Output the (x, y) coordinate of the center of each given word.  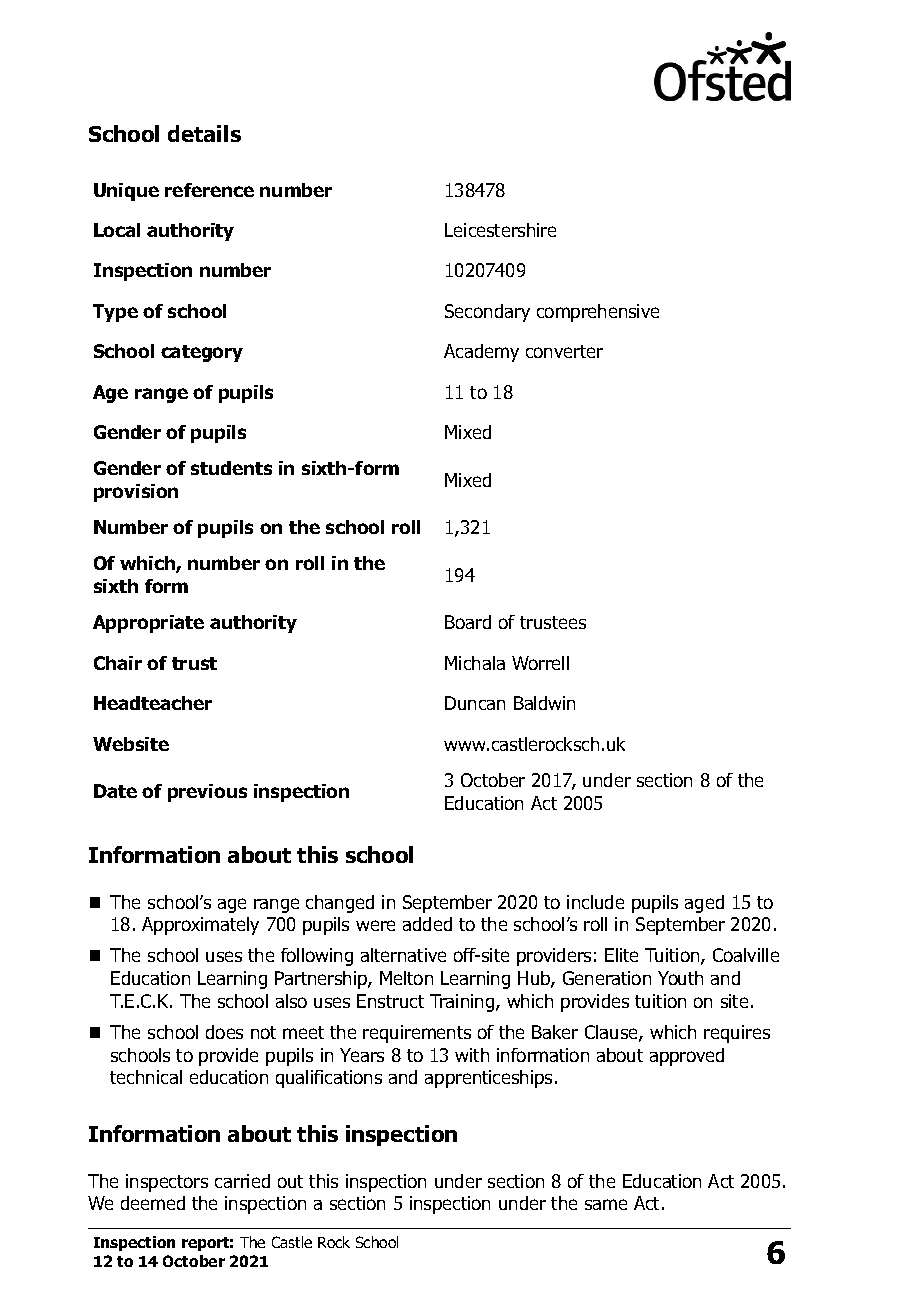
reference (209, 190)
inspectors (167, 1183)
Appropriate (148, 624)
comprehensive (598, 313)
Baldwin (544, 703)
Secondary (487, 313)
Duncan (475, 703)
